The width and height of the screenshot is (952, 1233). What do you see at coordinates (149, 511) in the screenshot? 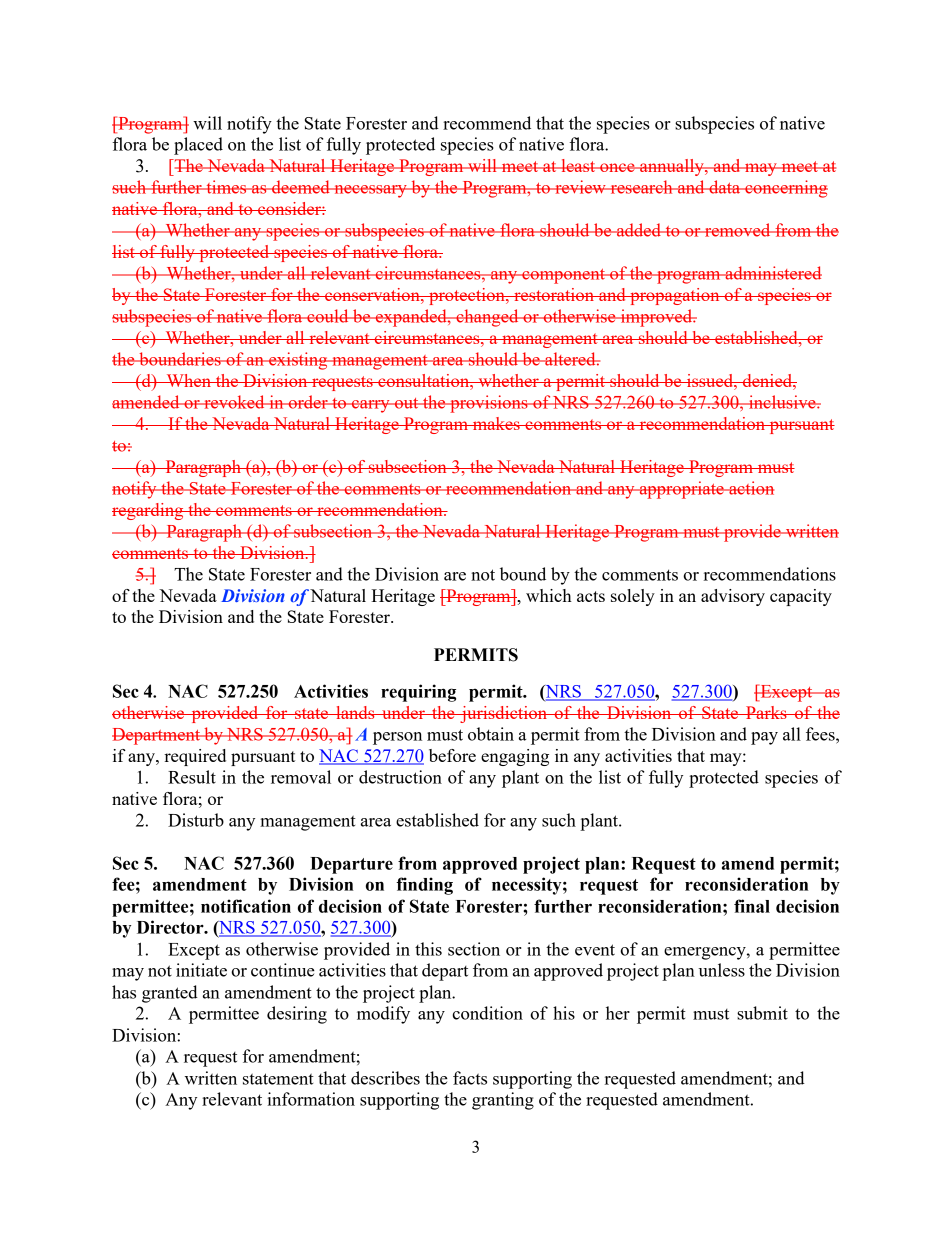
I see `regarding` at bounding box center [149, 511].
